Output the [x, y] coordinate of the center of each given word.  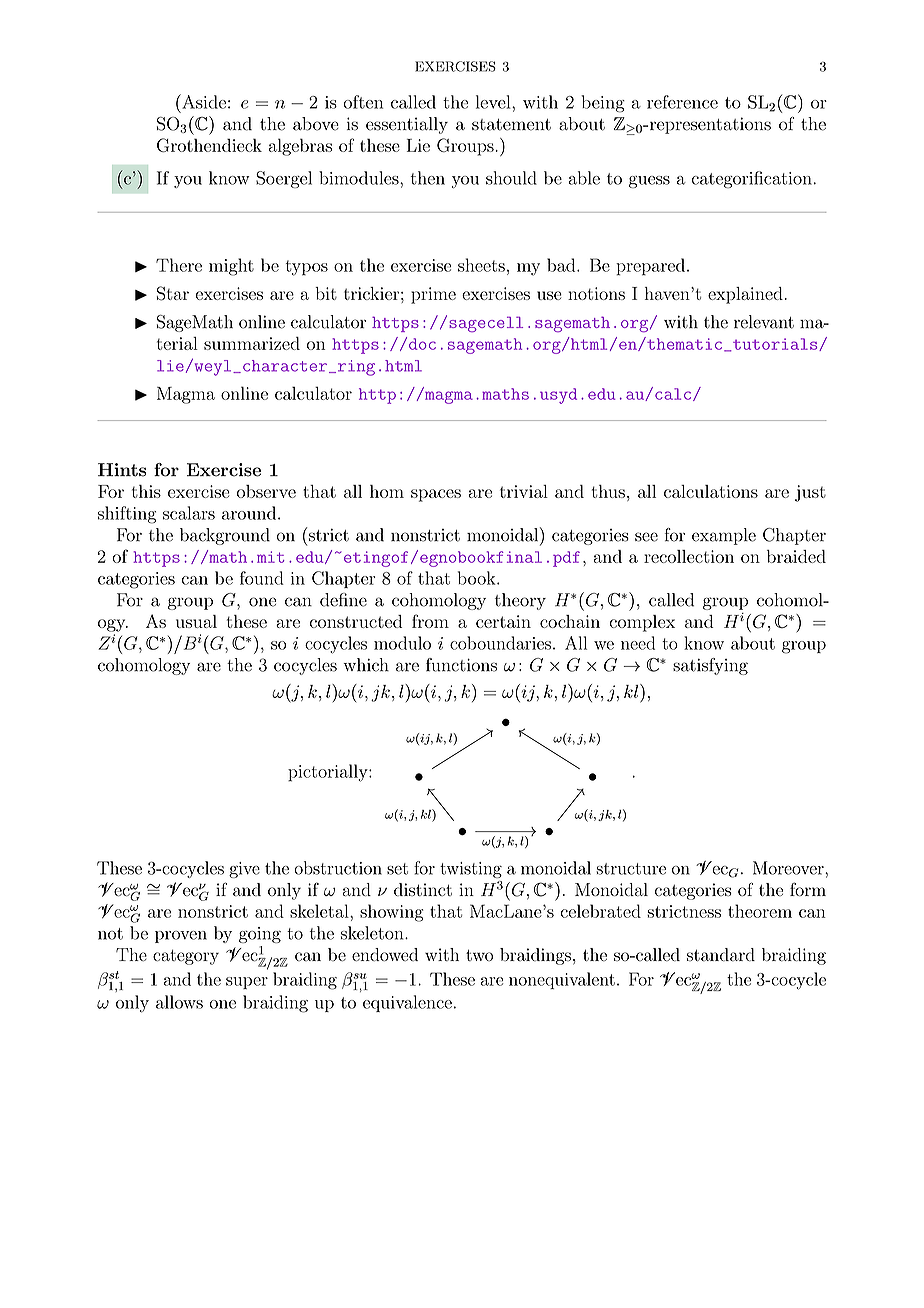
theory [520, 601]
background [225, 536]
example [724, 536]
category [186, 957]
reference [682, 102]
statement [511, 125]
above [316, 124]
